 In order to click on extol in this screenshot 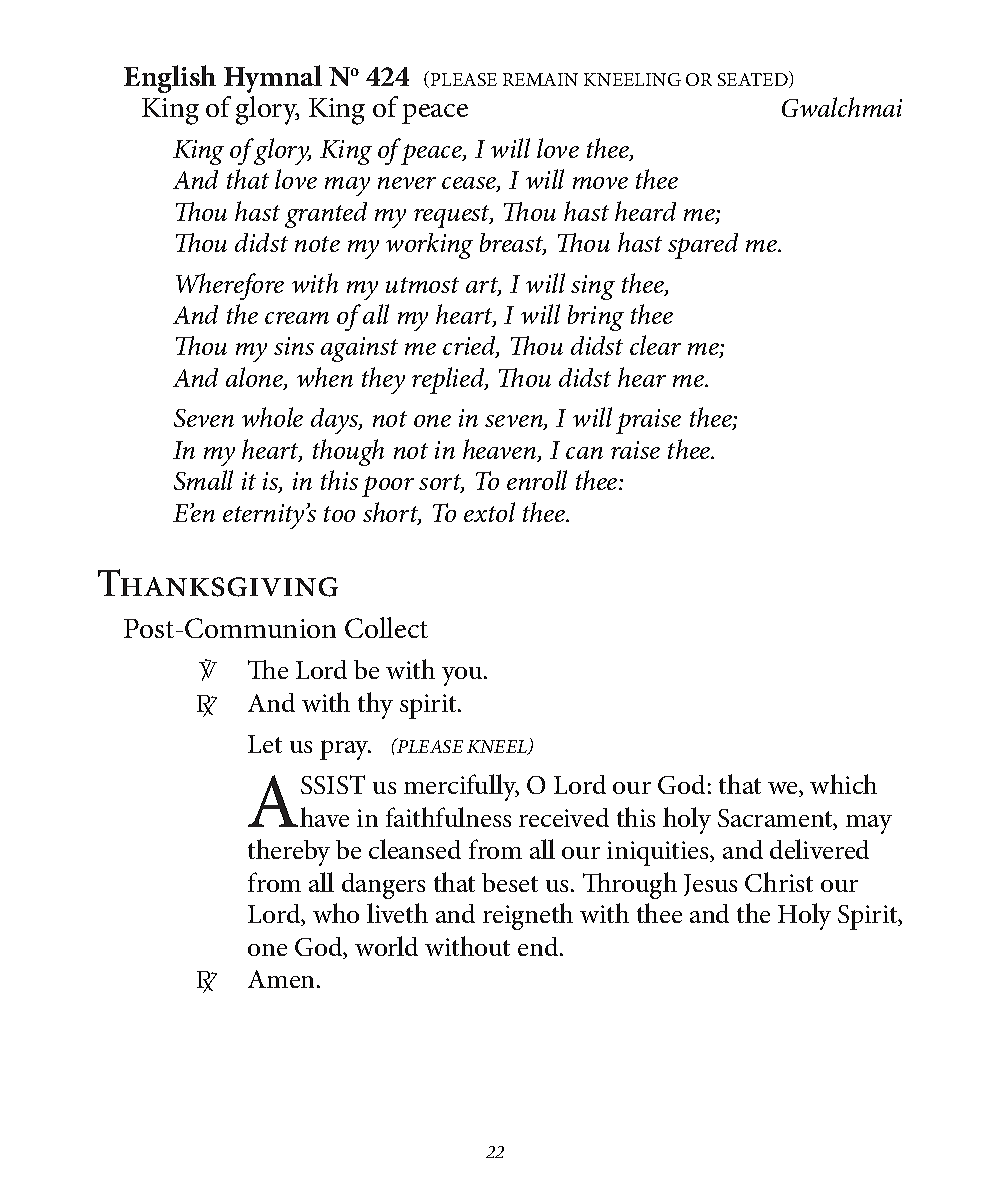, I will do `click(489, 512)`.
